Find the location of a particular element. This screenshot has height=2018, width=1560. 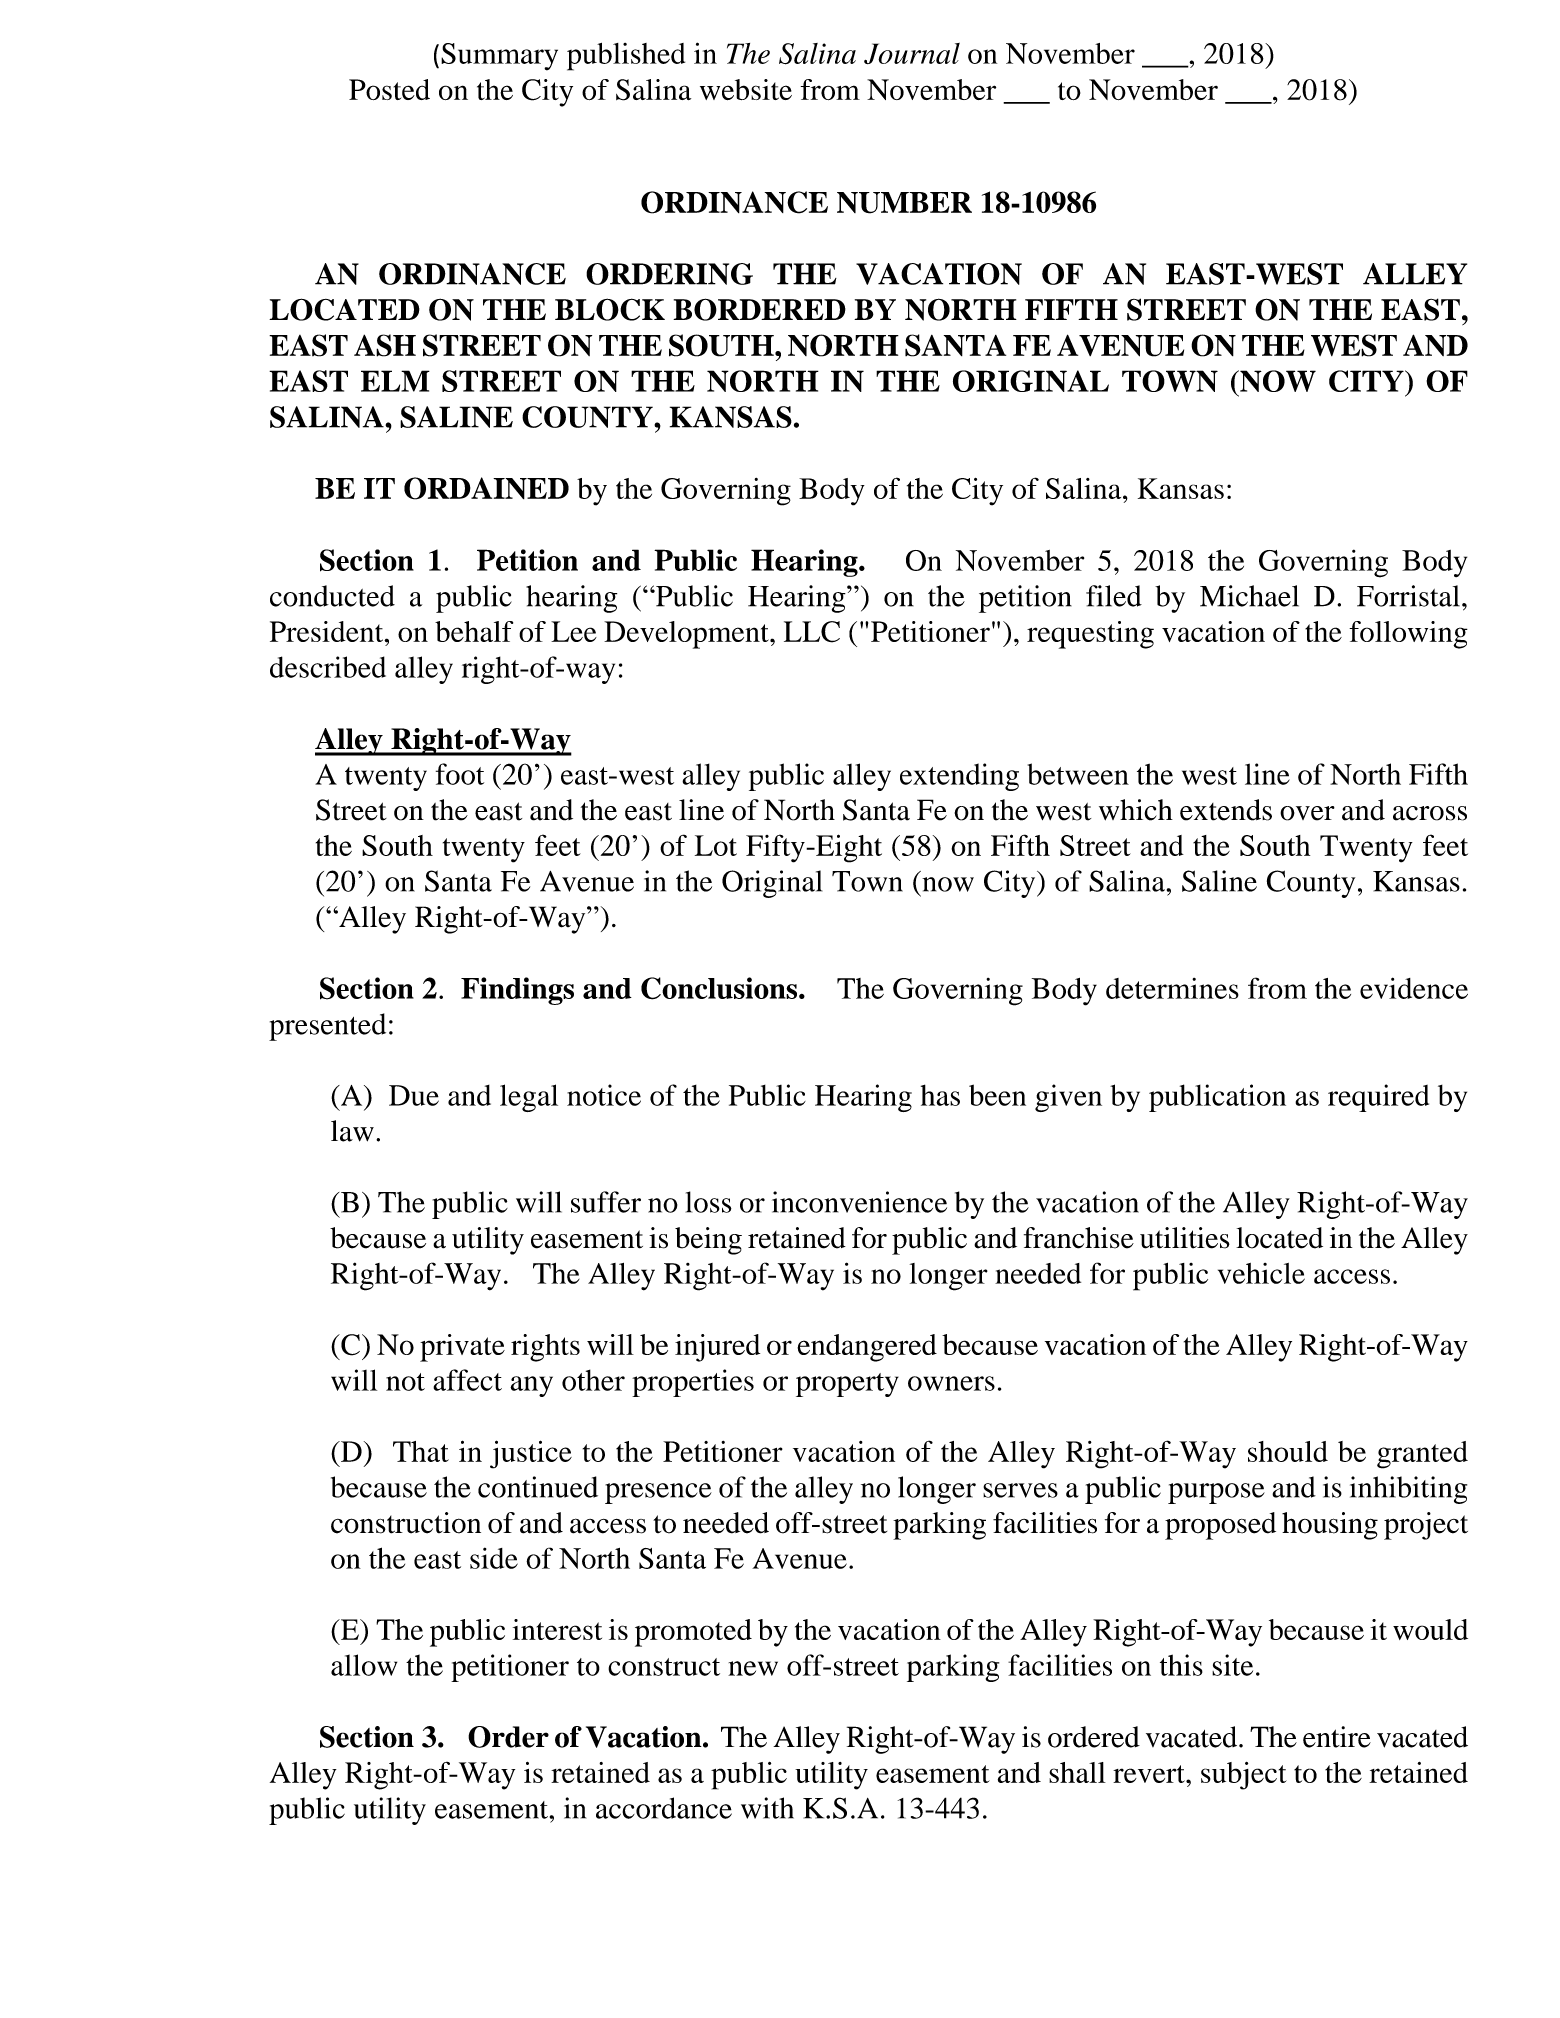

Posted is located at coordinates (389, 89).
